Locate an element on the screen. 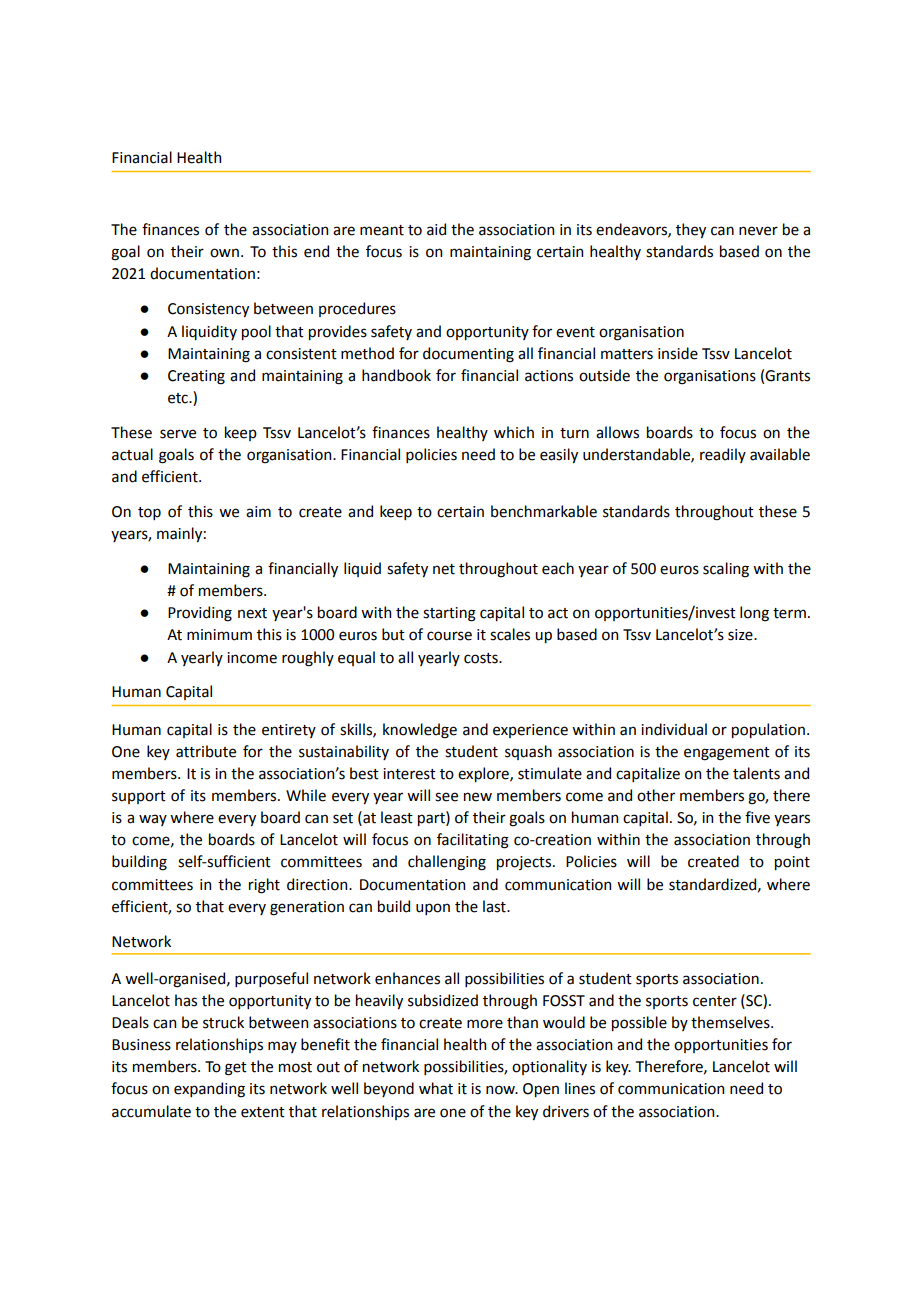  aid is located at coordinates (436, 229).
